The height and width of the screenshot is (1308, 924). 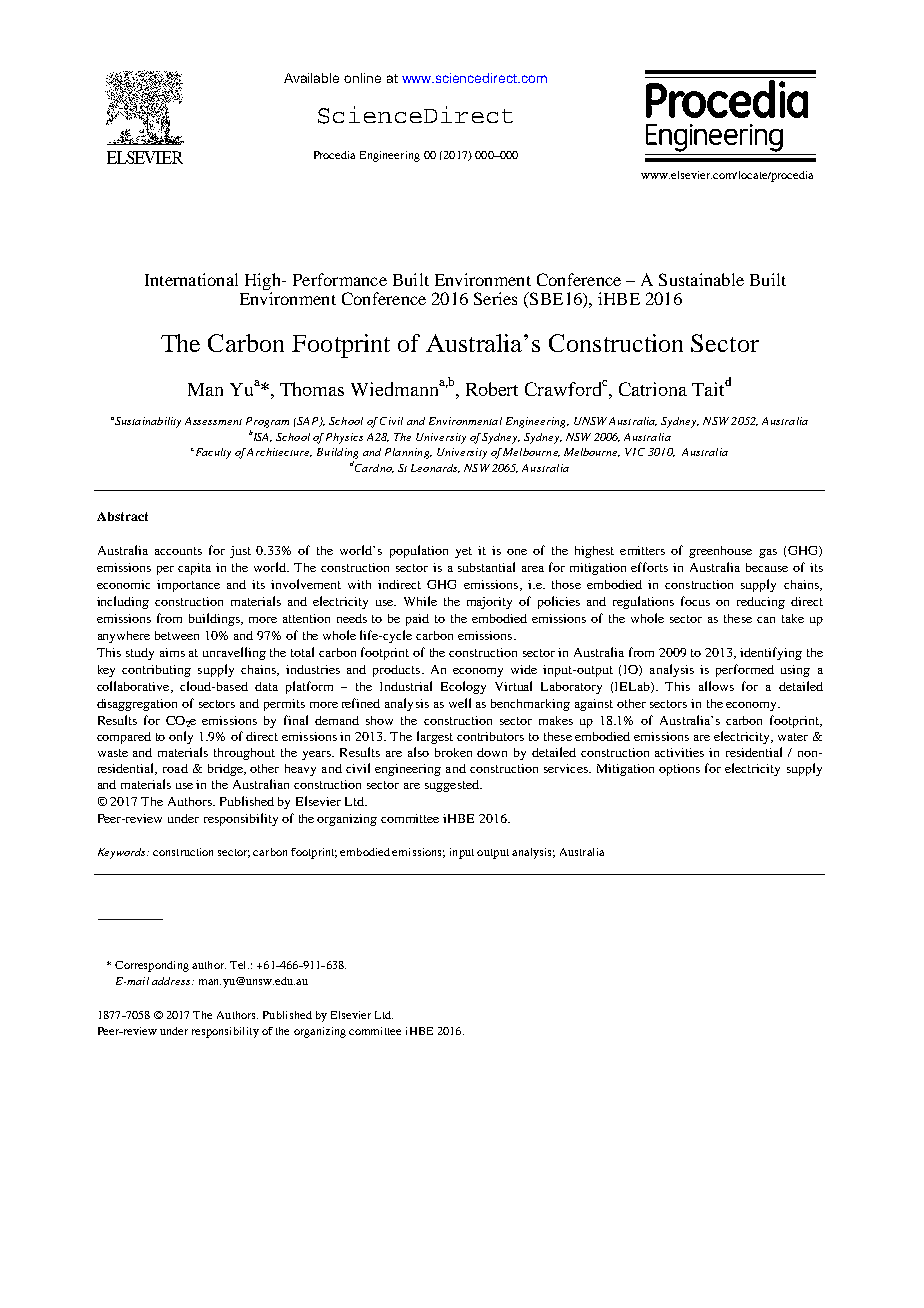 I want to click on Robert, so click(x=492, y=389).
